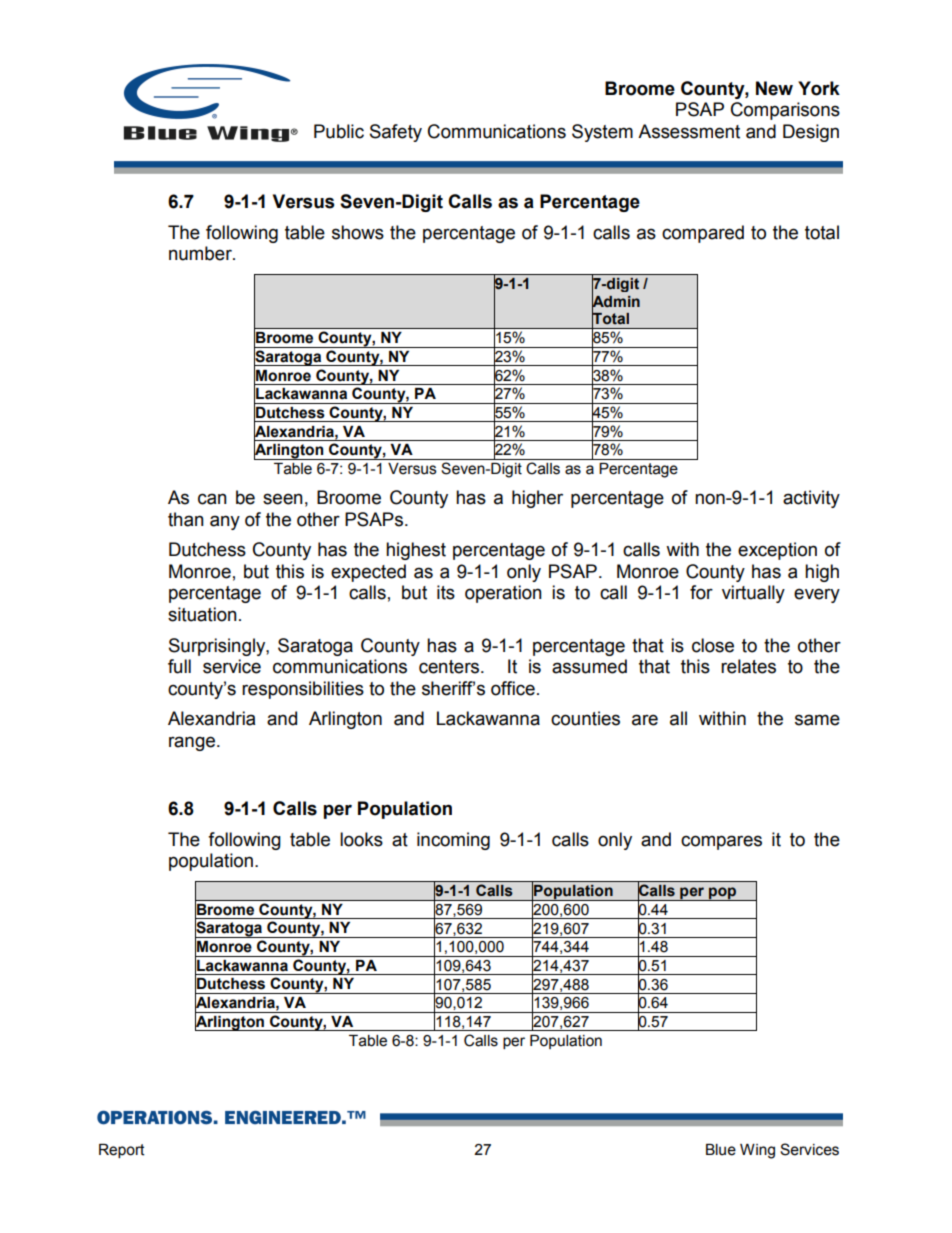  I want to click on virtually, so click(753, 594).
